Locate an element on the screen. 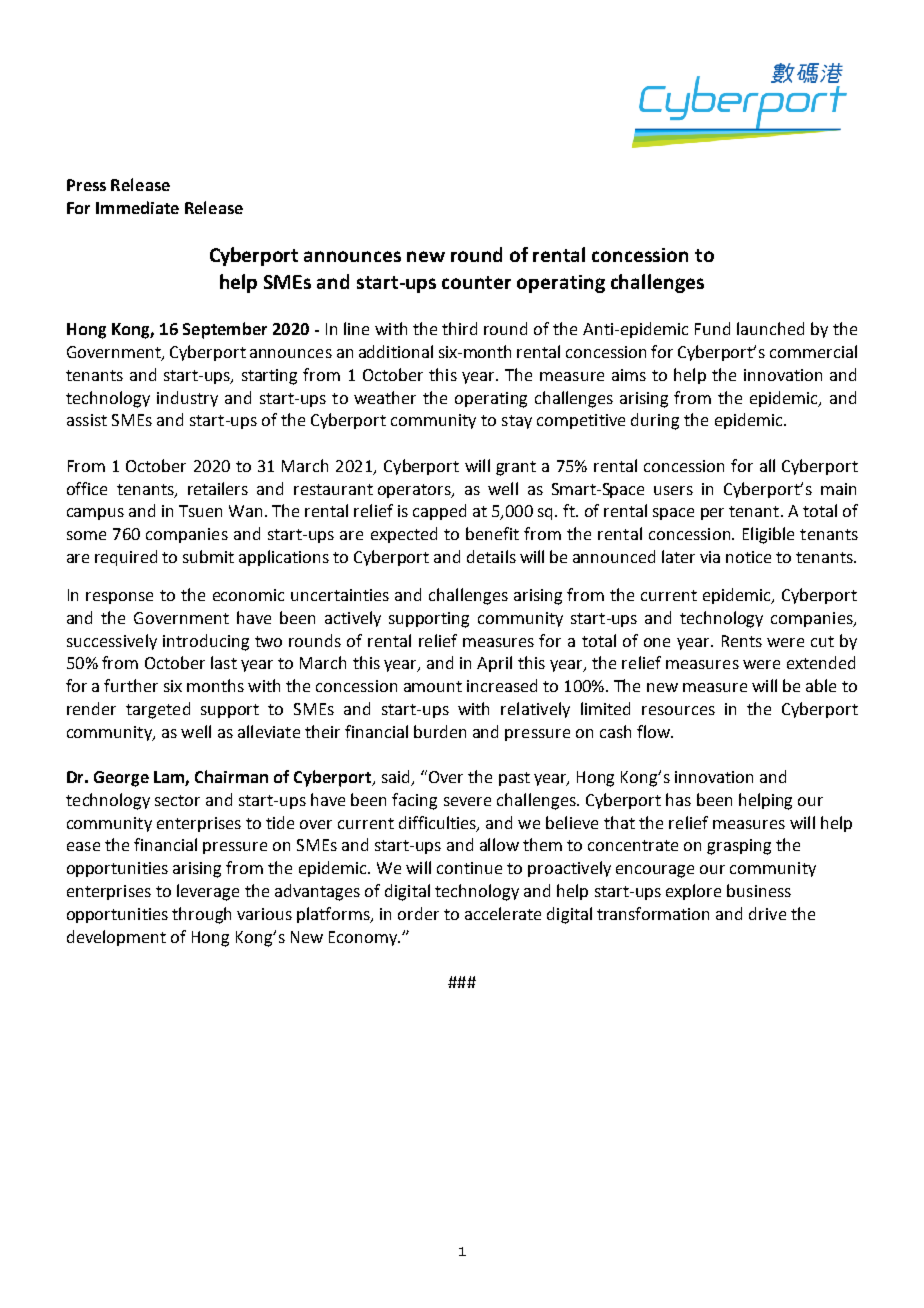 Image resolution: width=924 pixels, height=1308 pixels. users is located at coordinates (673, 490).
